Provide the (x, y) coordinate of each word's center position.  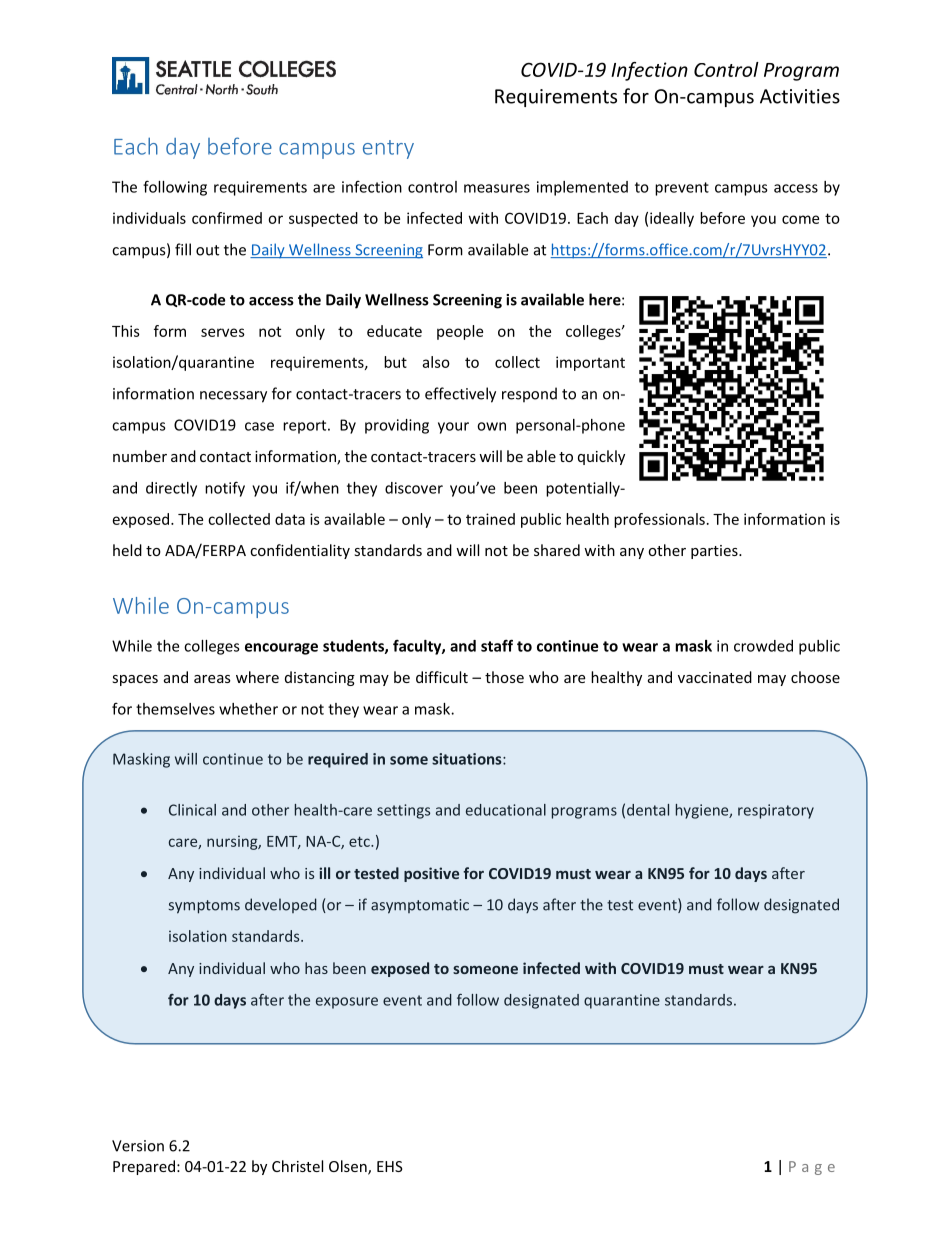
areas (212, 679)
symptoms (204, 907)
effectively (460, 395)
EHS (390, 1166)
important (590, 363)
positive (431, 874)
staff (497, 645)
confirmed (227, 218)
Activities (800, 96)
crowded (763, 646)
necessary (233, 397)
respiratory (776, 811)
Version (138, 1146)
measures (497, 188)
